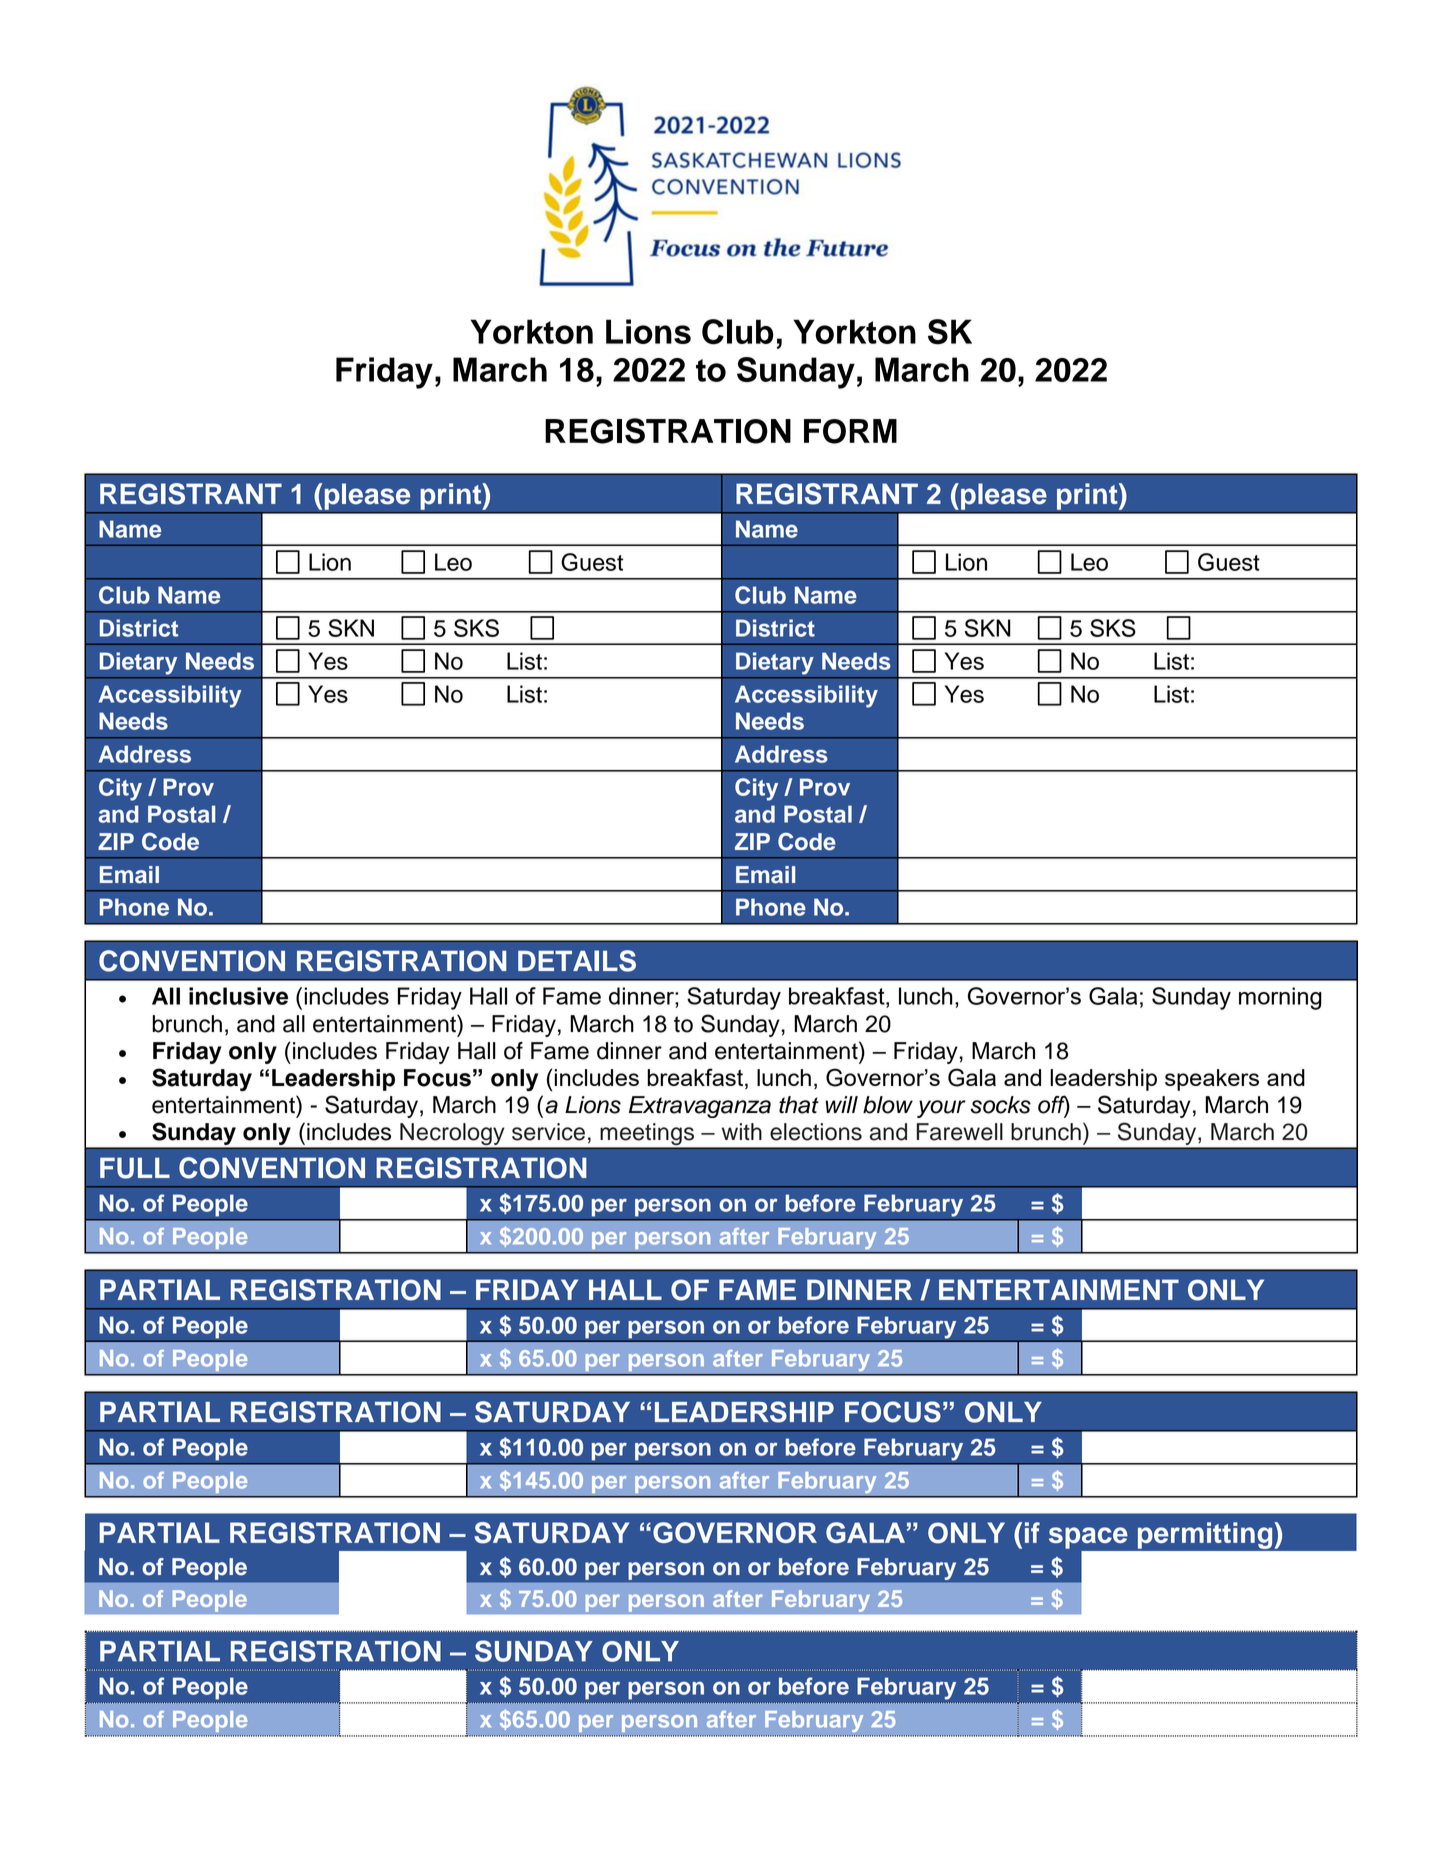 The height and width of the screenshot is (1866, 1442). Describe the element at coordinates (135, 1168) in the screenshot. I see `FULL` at that location.
